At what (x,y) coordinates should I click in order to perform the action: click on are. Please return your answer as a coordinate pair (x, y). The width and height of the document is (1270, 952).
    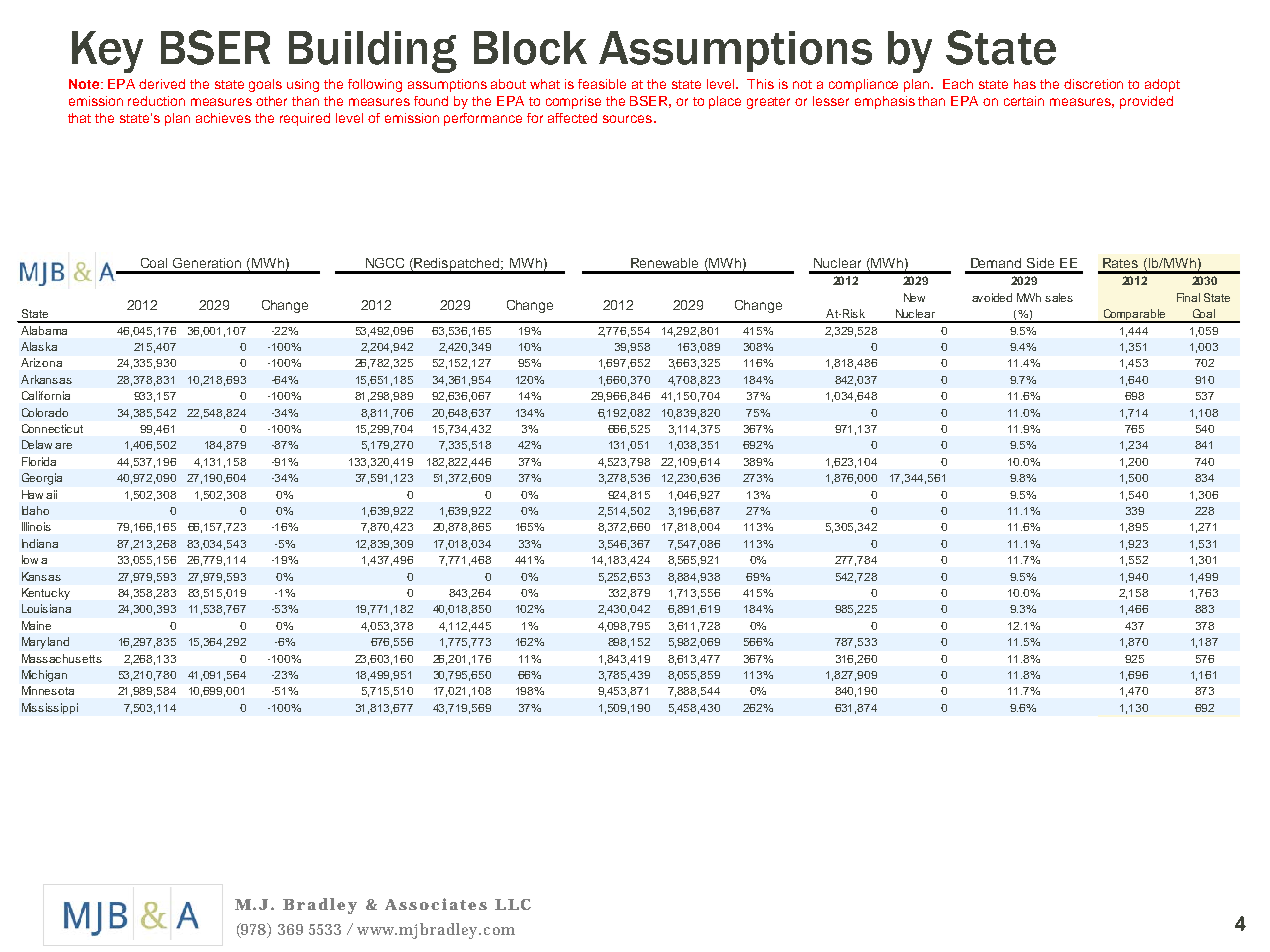
    Looking at the image, I should click on (63, 446).
